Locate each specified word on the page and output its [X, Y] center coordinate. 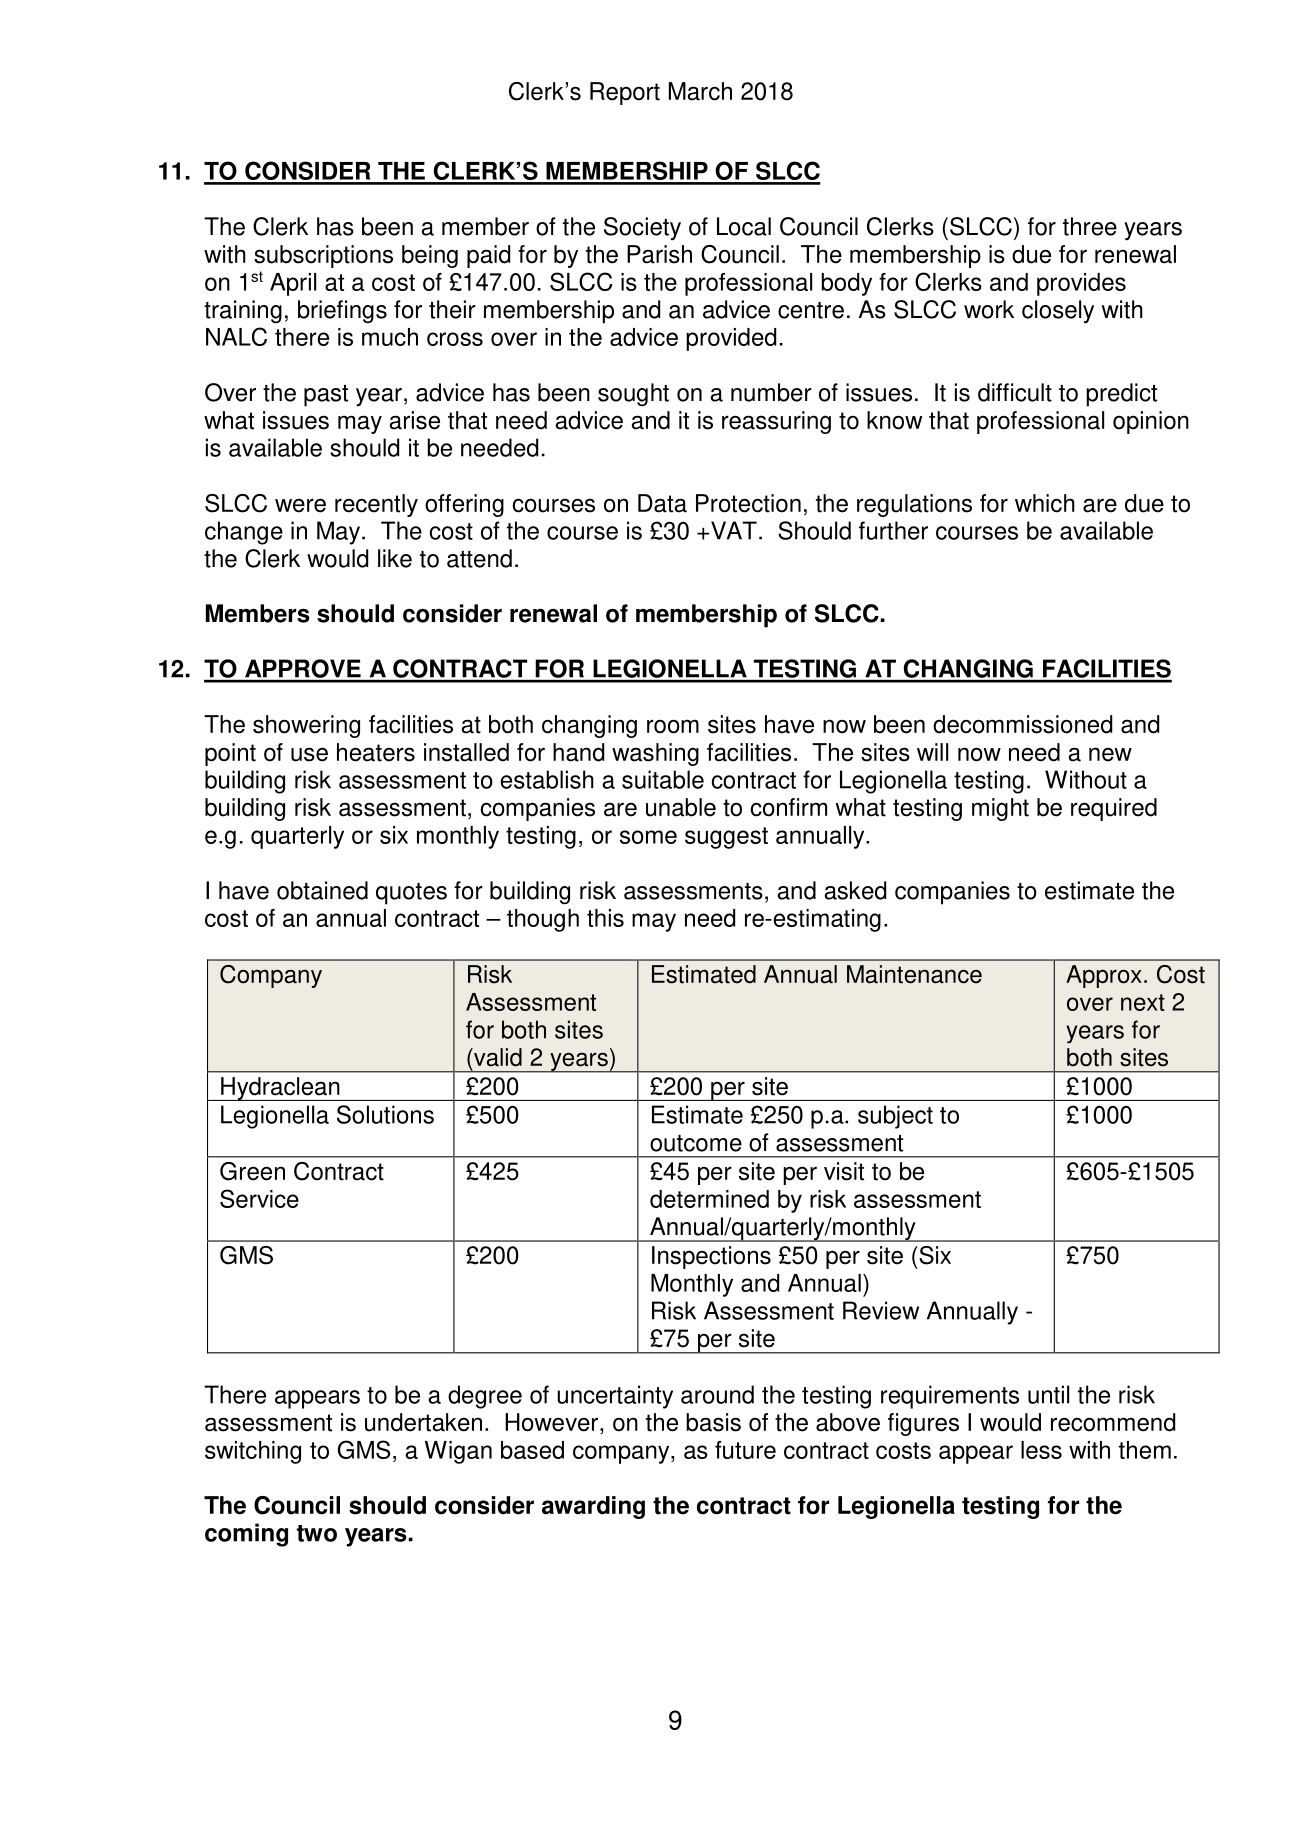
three [1090, 226]
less [1041, 1450]
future [745, 1450]
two [317, 1533]
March [700, 91]
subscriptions [323, 256]
